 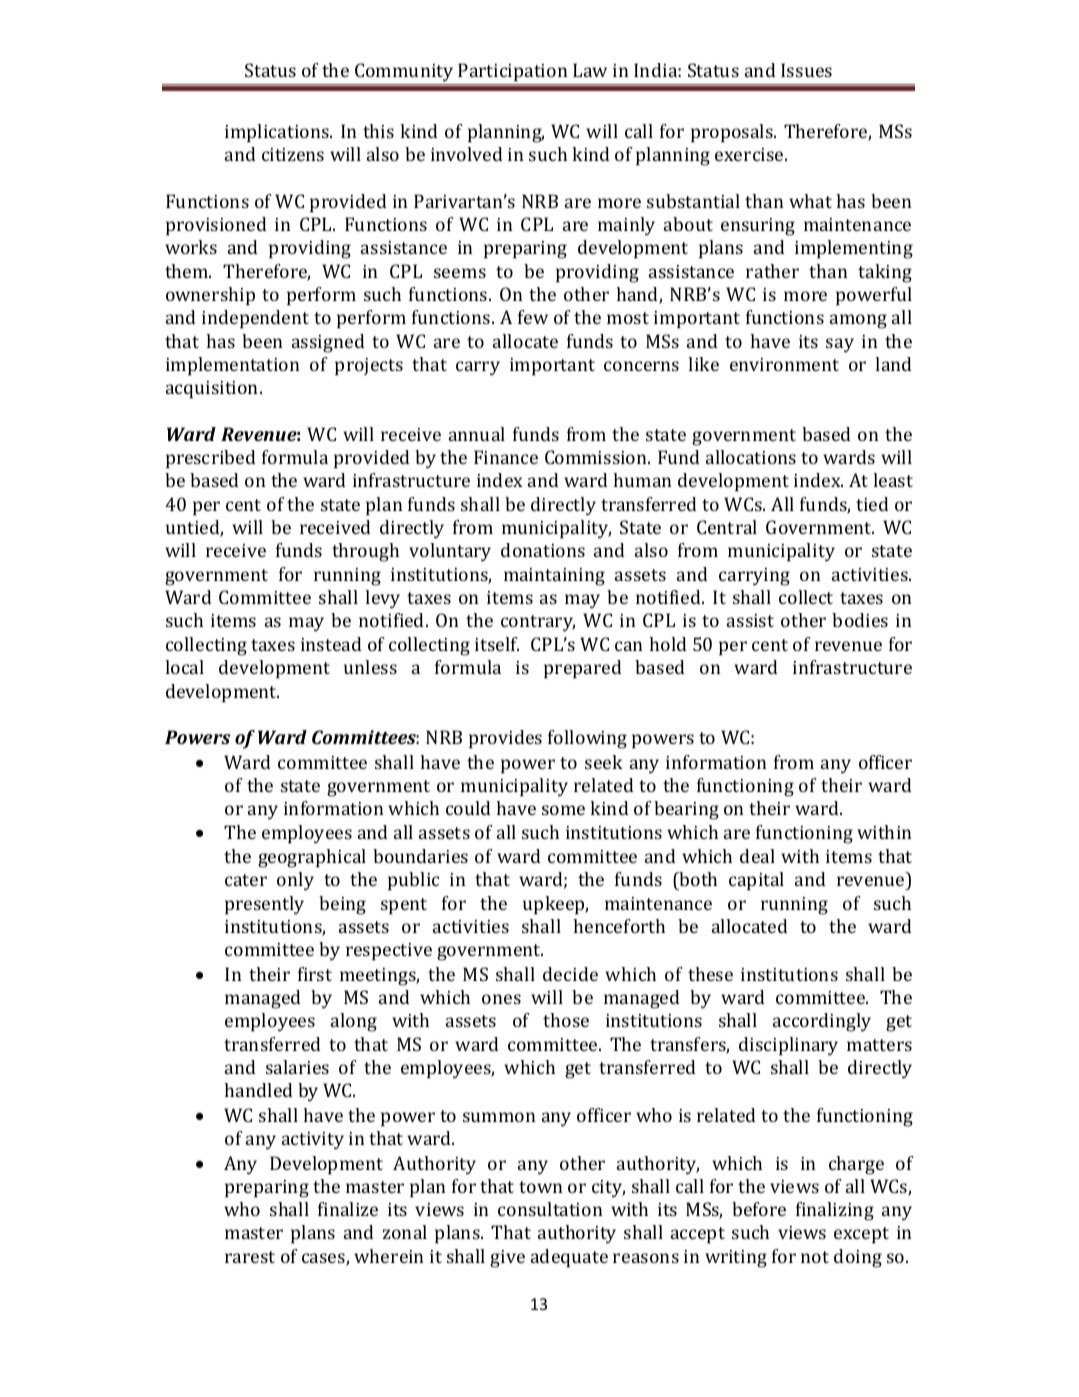 What do you see at coordinates (278, 133) in the screenshot?
I see `implications` at bounding box center [278, 133].
